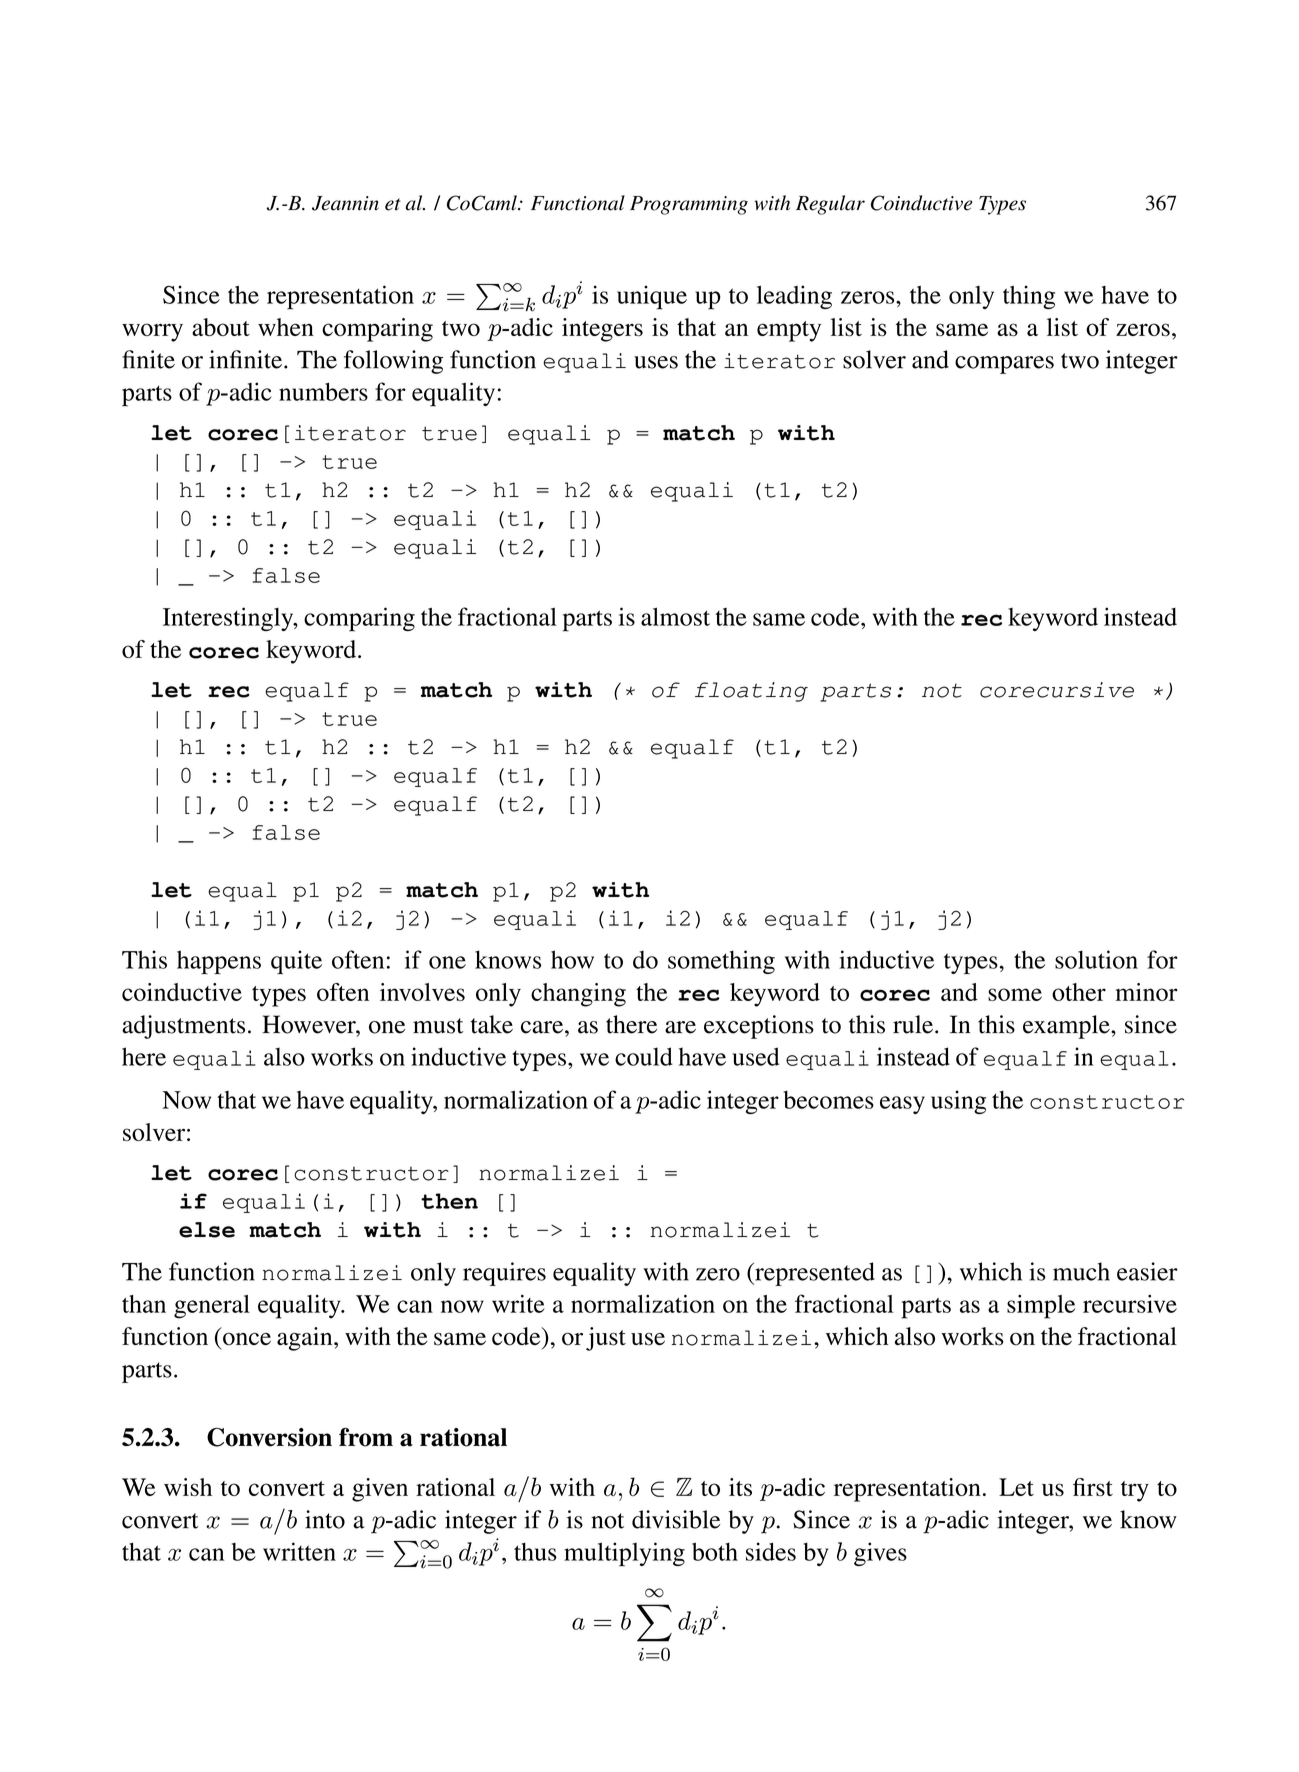 The image size is (1299, 1772). Describe the element at coordinates (286, 327) in the screenshot. I see `when` at that location.
